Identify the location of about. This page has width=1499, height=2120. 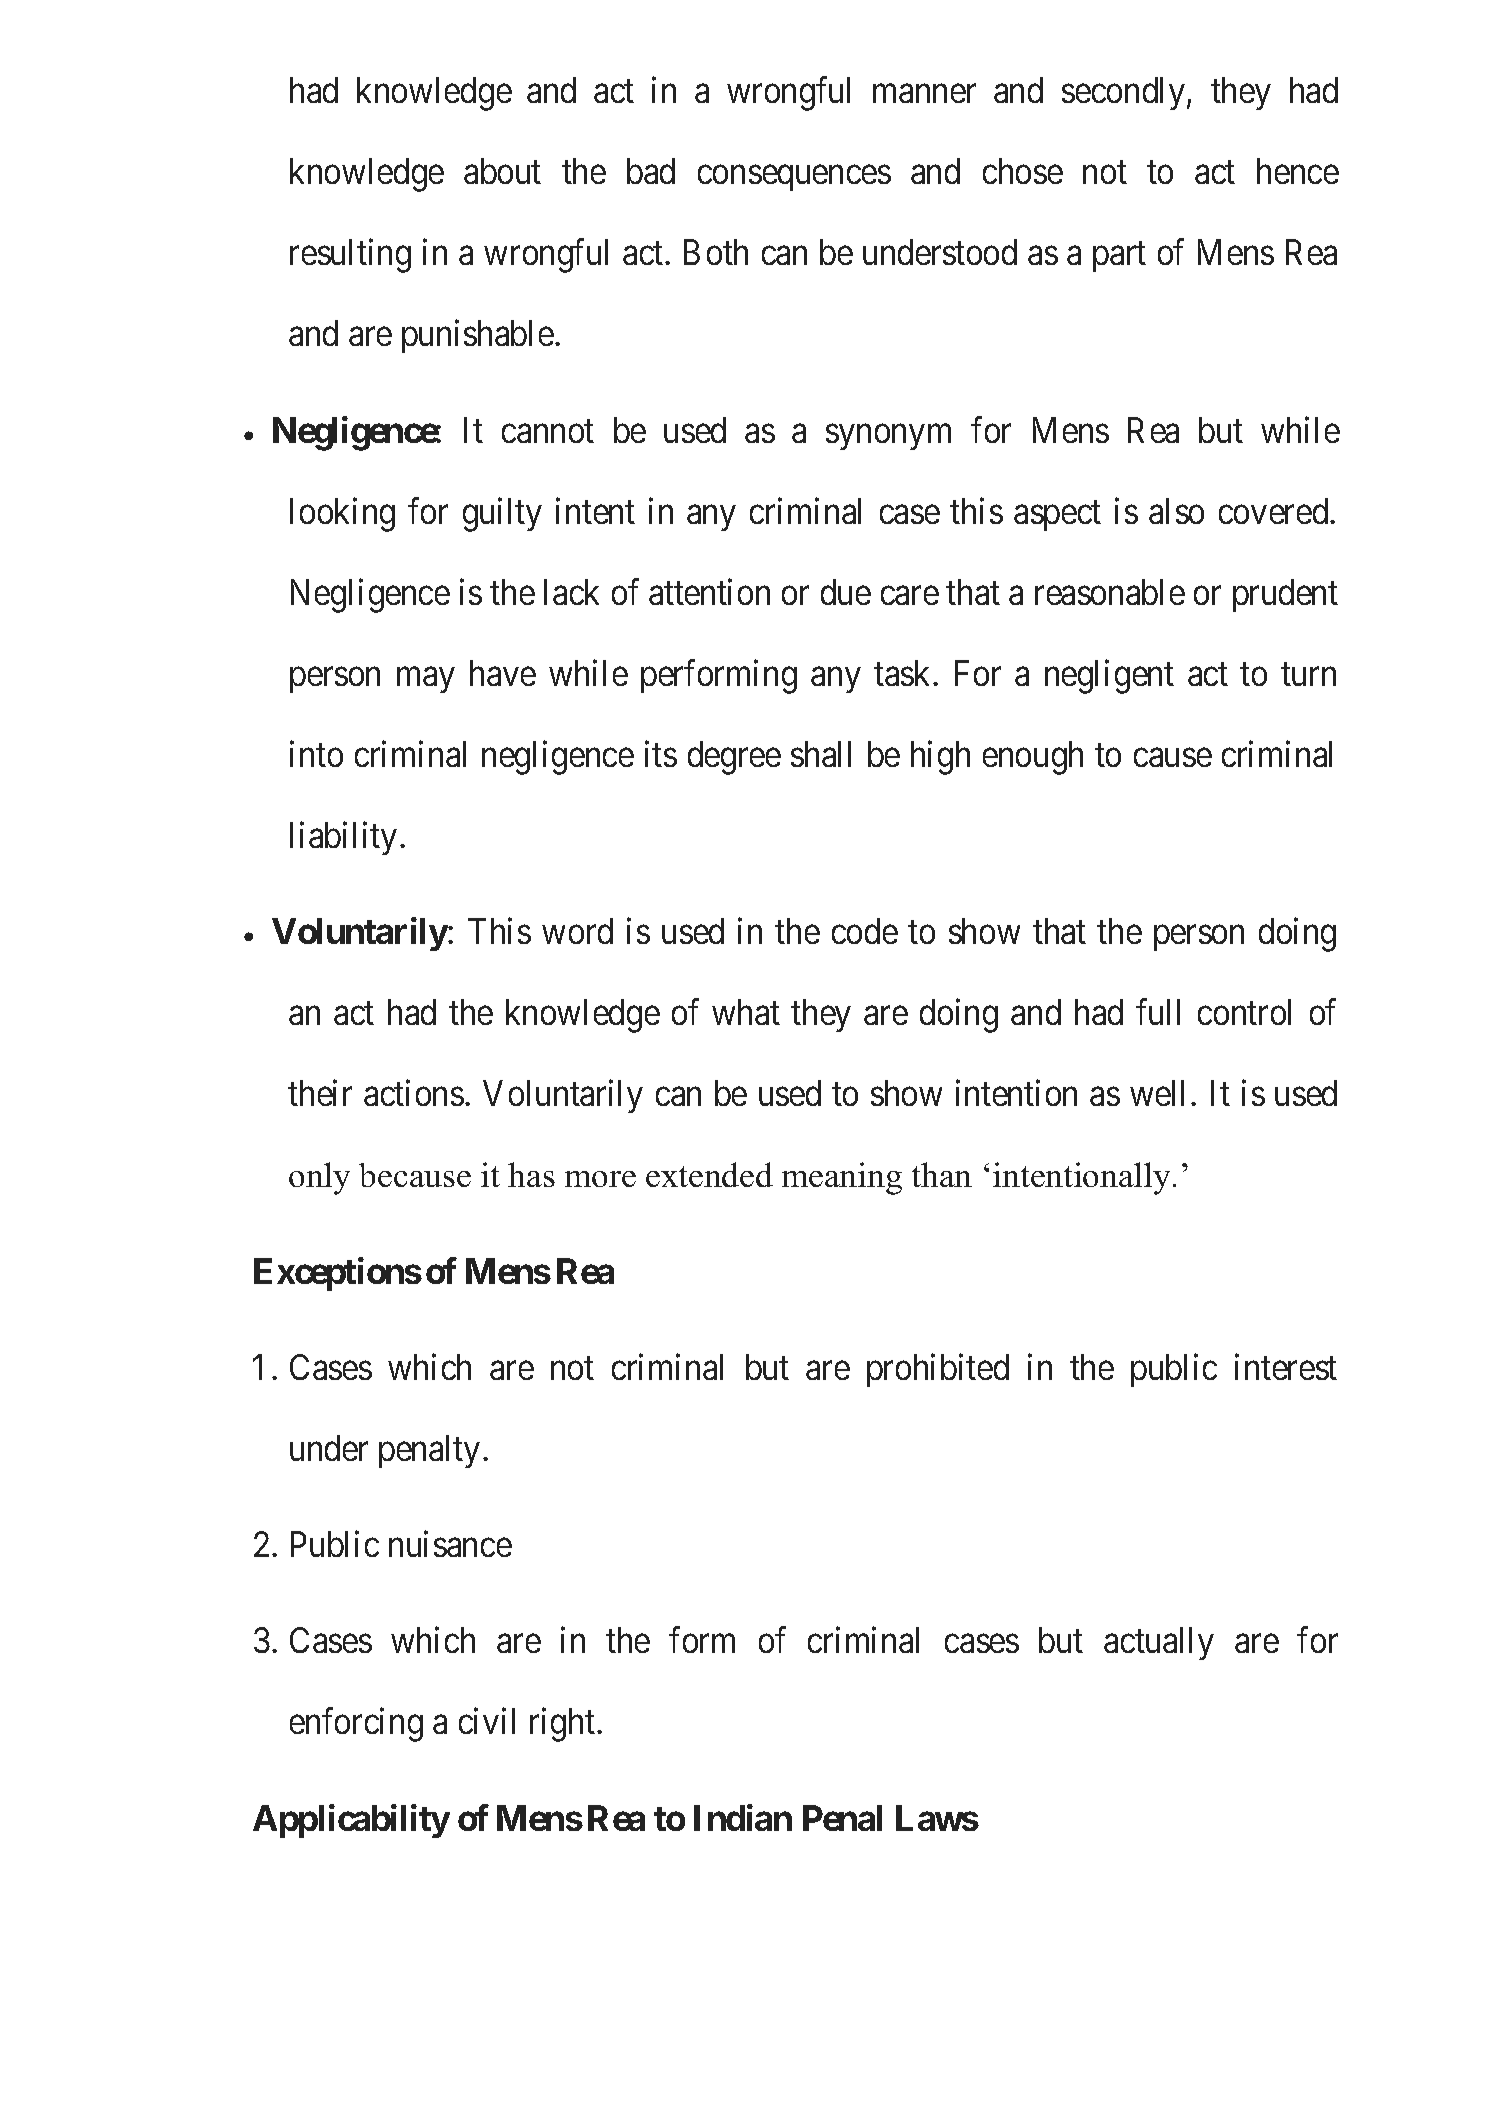
(502, 171).
